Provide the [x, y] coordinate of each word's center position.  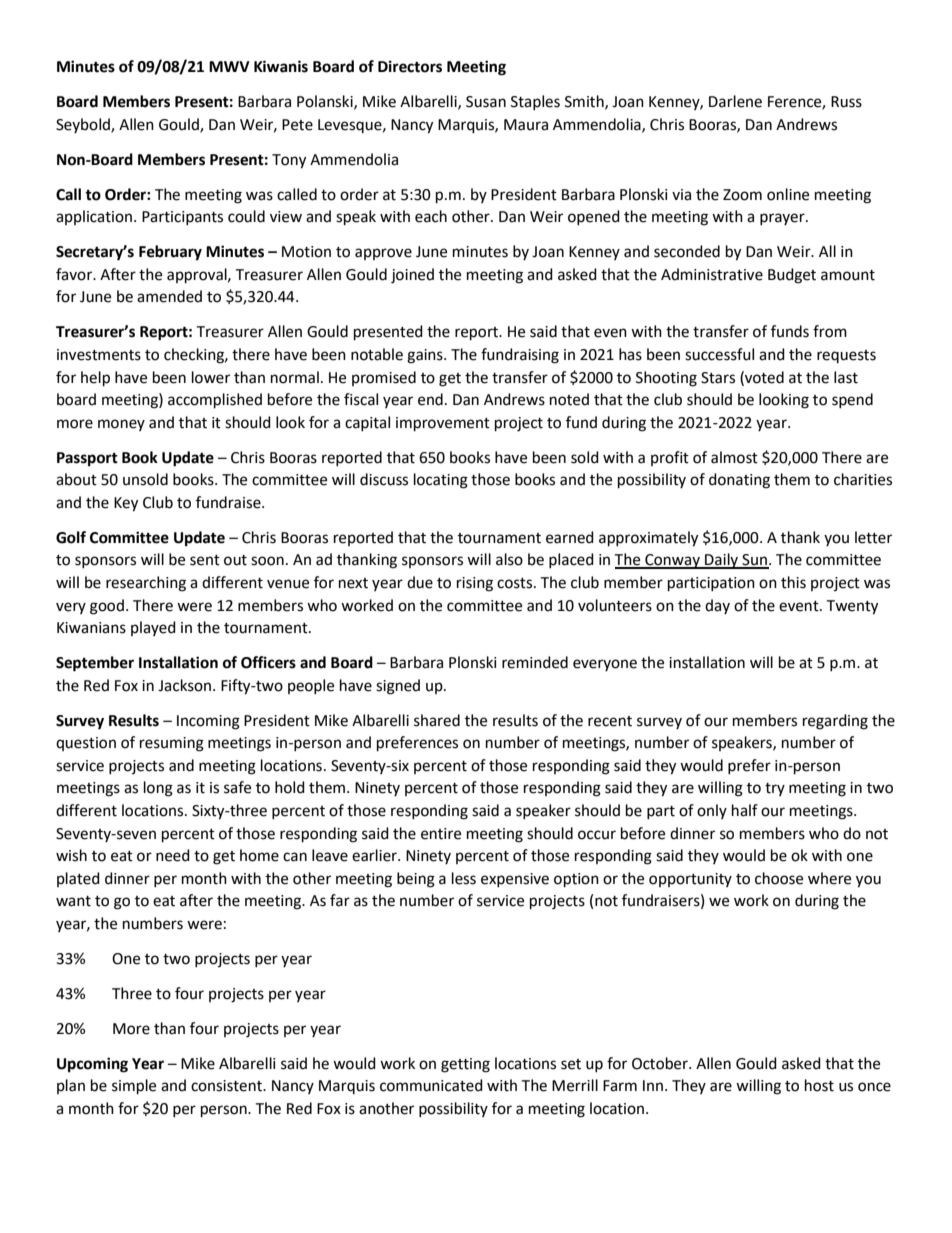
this [793, 582]
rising [475, 584]
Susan [486, 102]
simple [134, 1087]
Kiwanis [281, 66]
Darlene [735, 101]
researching [146, 584]
